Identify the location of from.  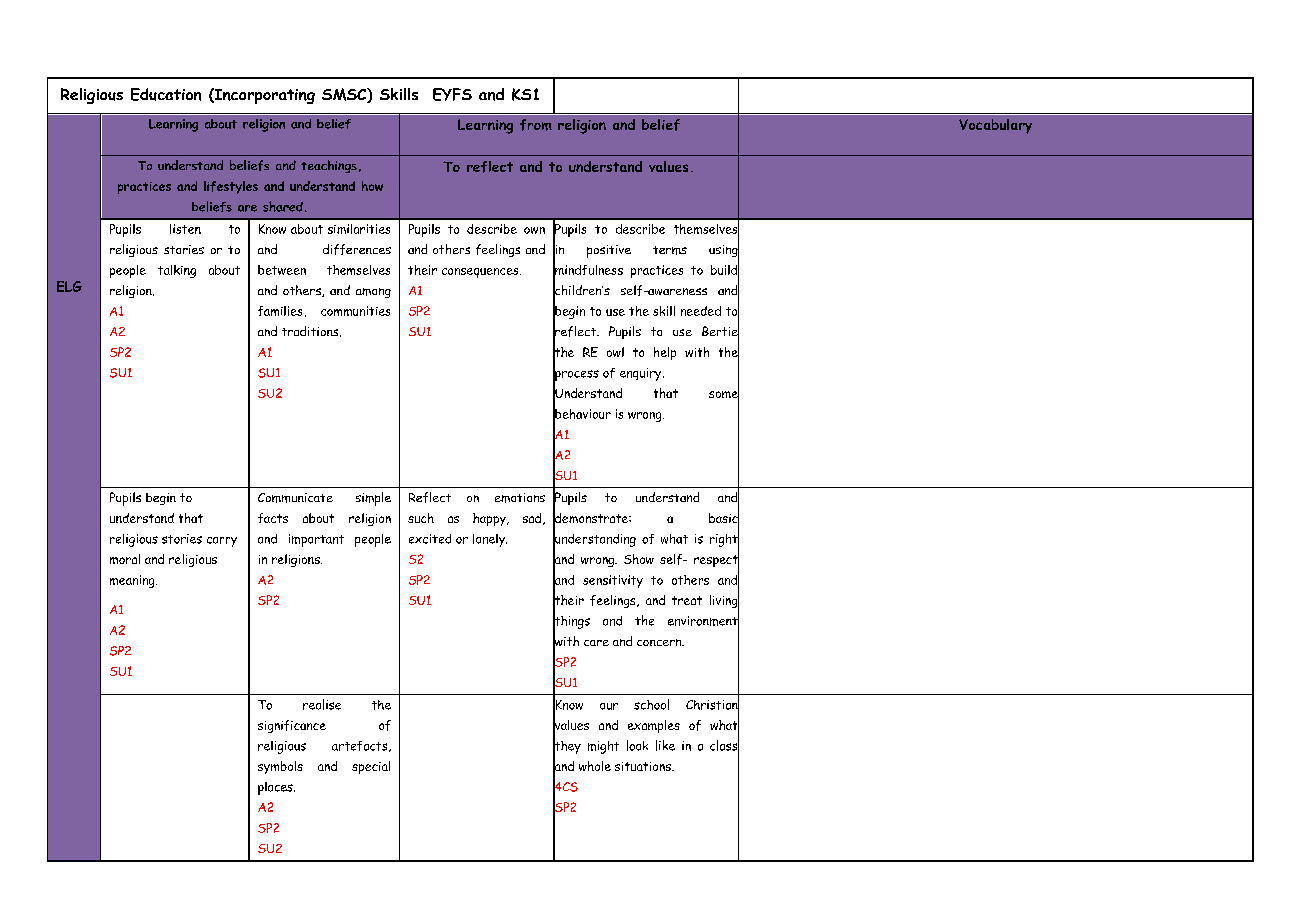
(536, 125).
